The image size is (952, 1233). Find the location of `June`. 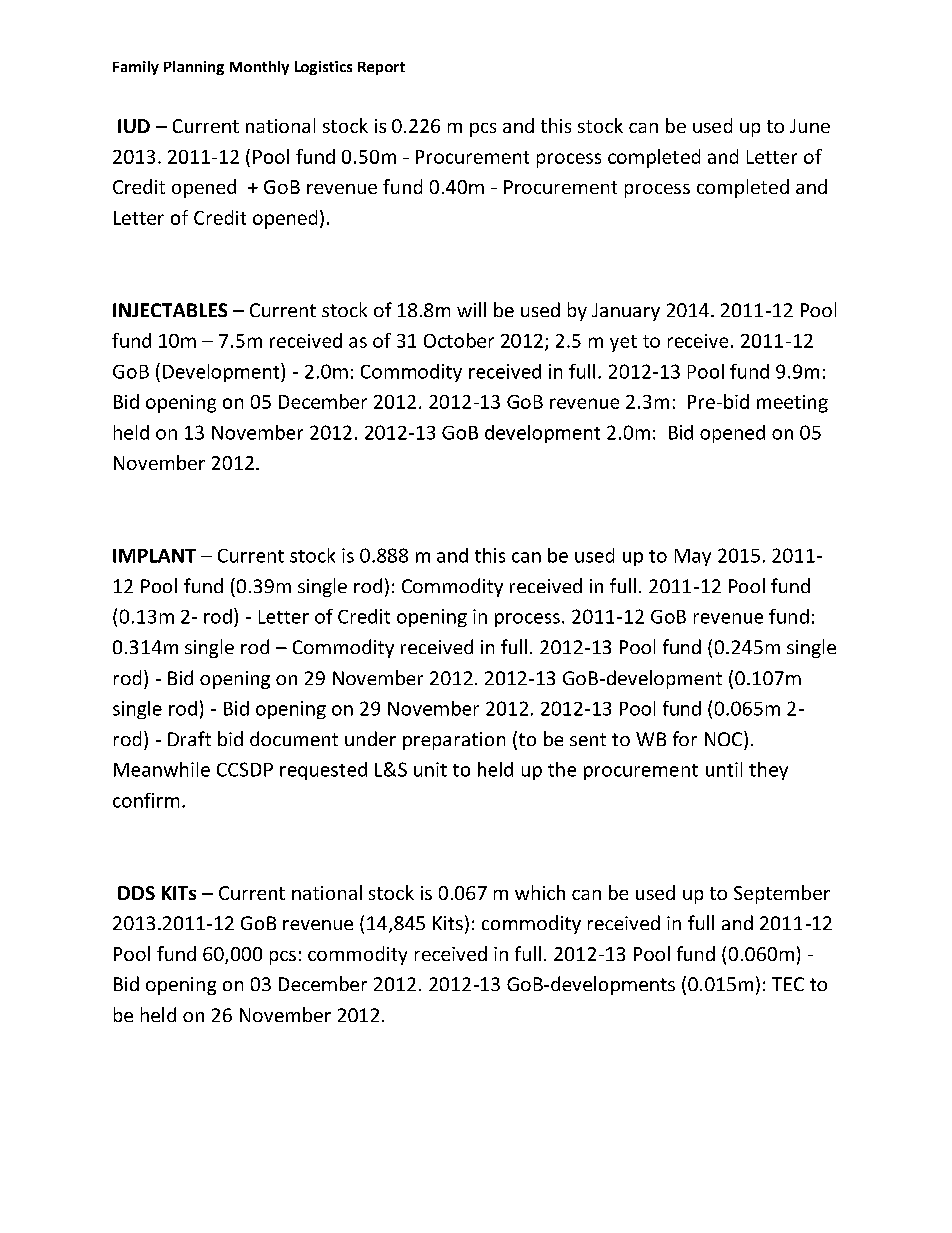

June is located at coordinates (810, 126).
